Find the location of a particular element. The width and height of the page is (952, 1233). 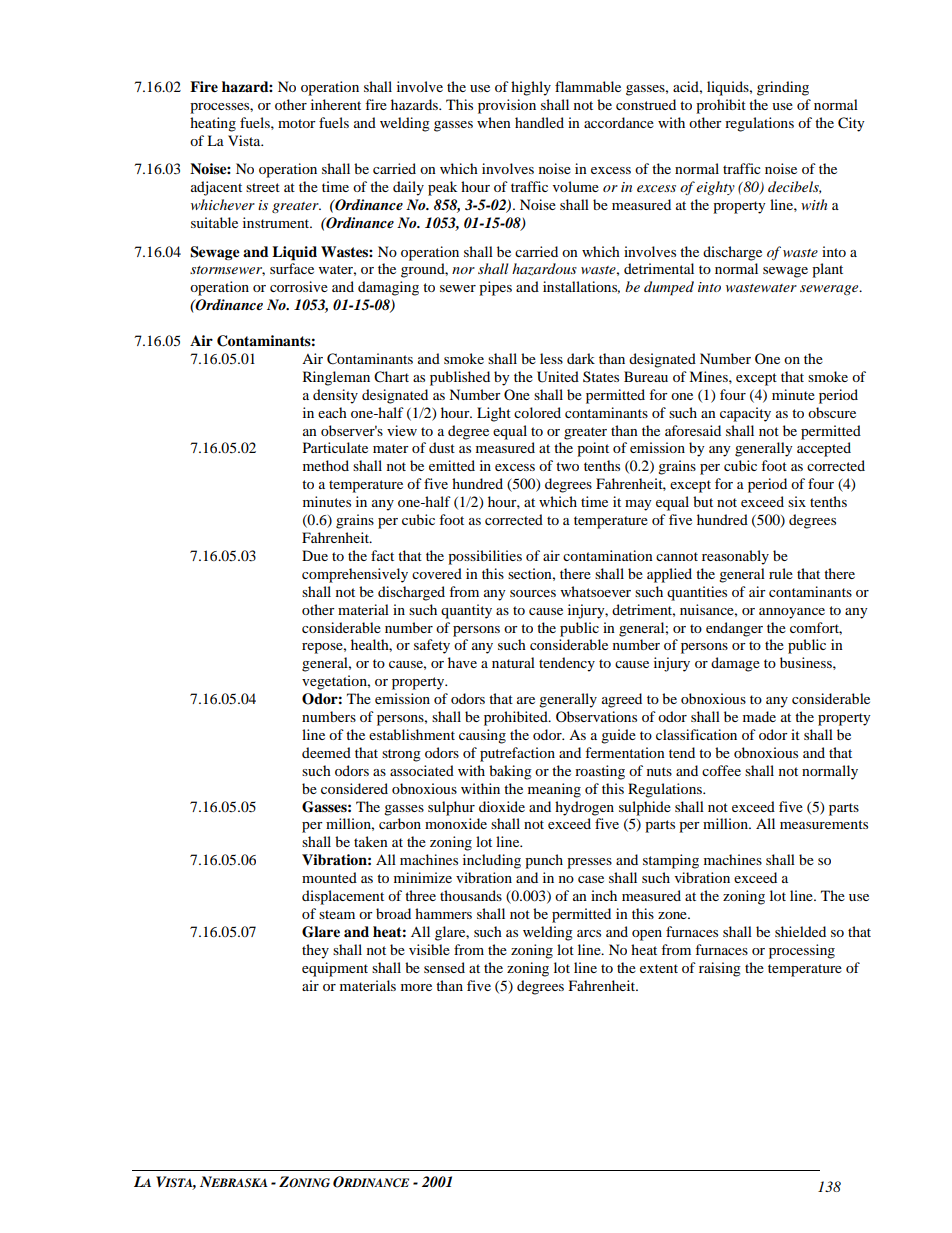

corrosive is located at coordinates (299, 286).
